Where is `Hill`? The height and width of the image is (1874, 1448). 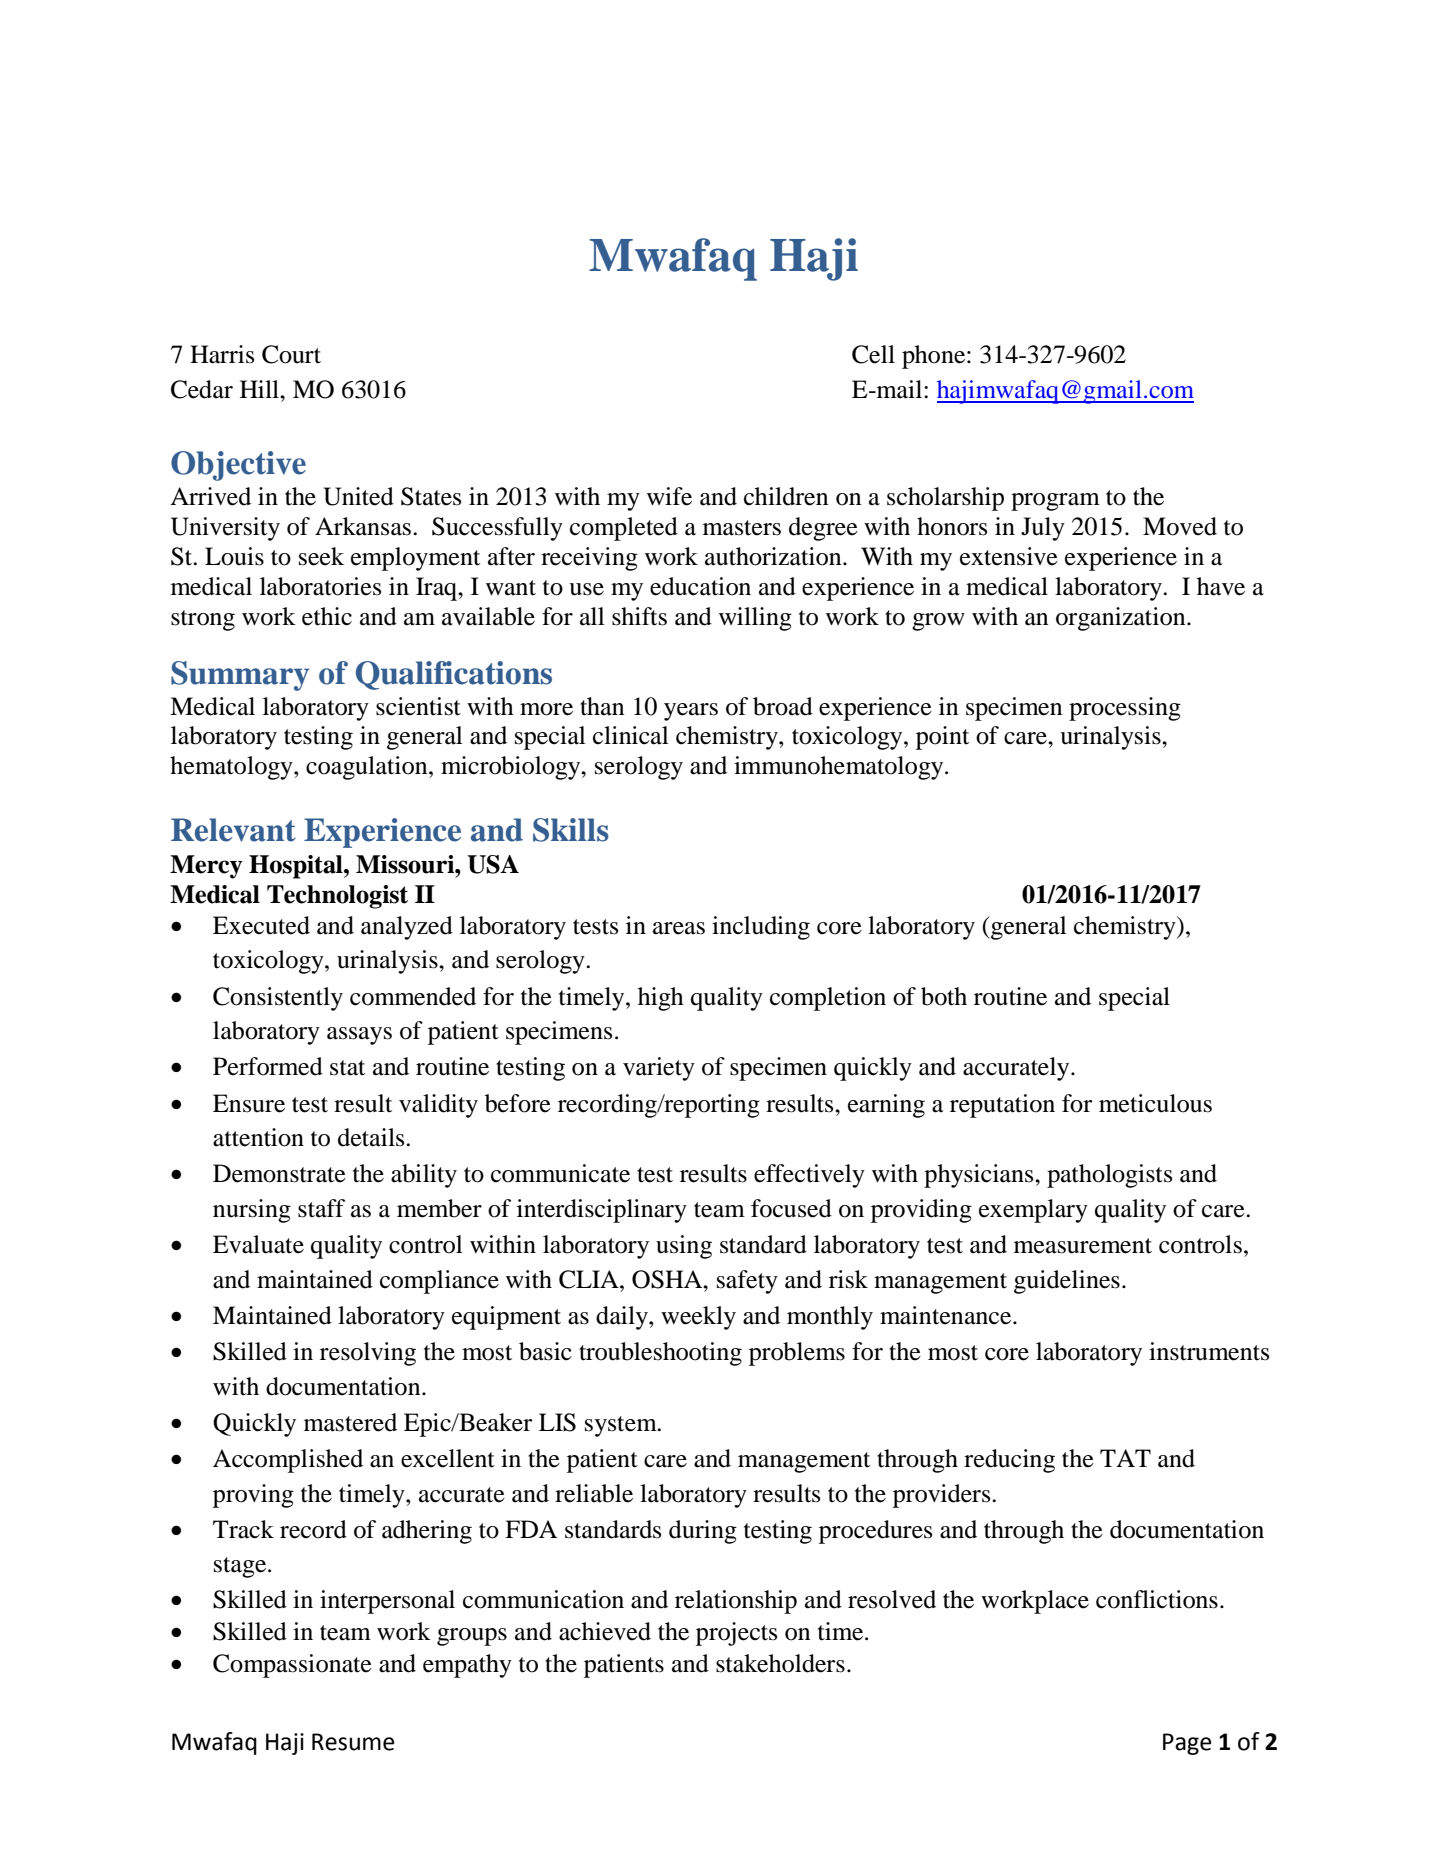 Hill is located at coordinates (260, 389).
